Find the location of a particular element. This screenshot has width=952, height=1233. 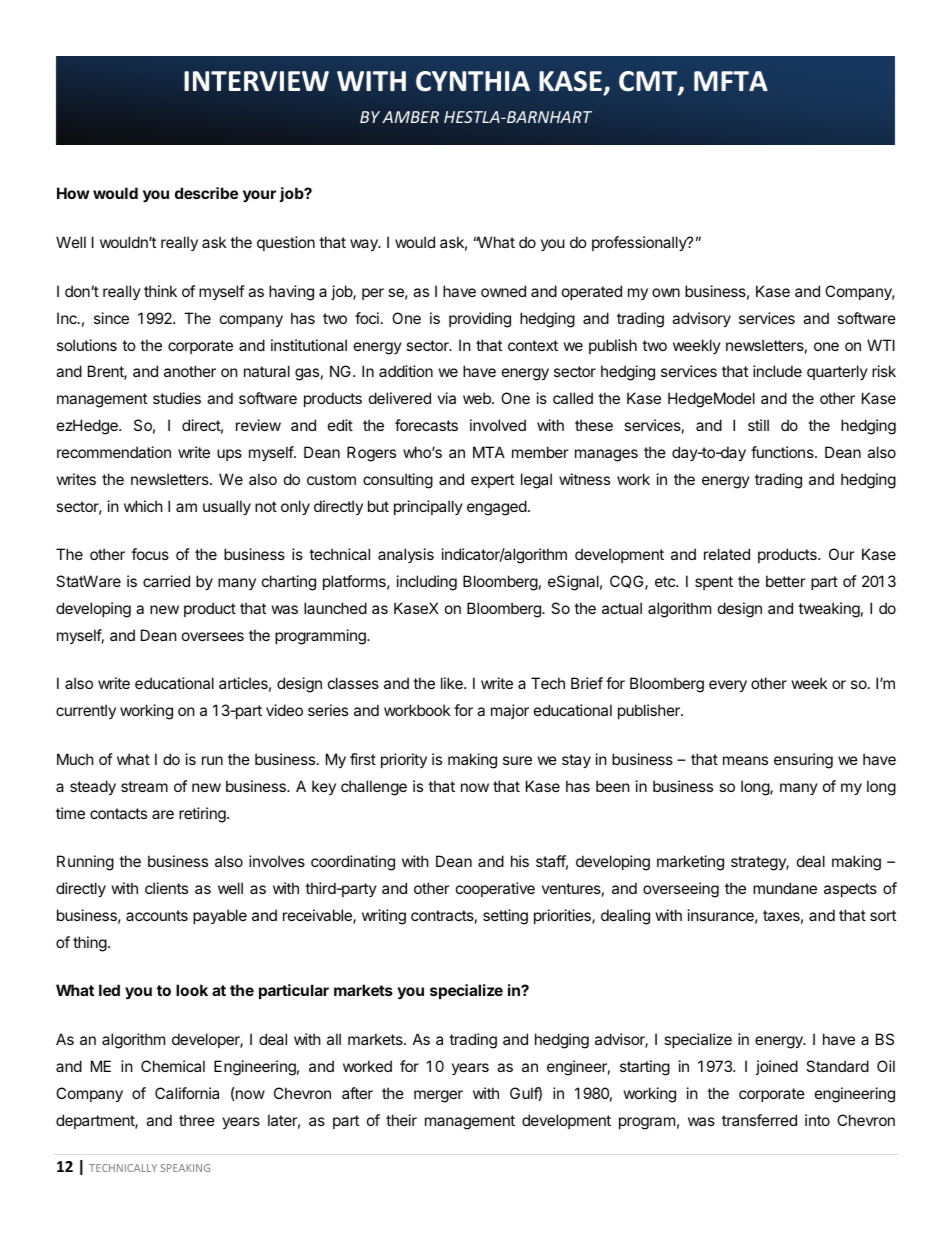

CYNTHIA is located at coordinates (473, 81).
